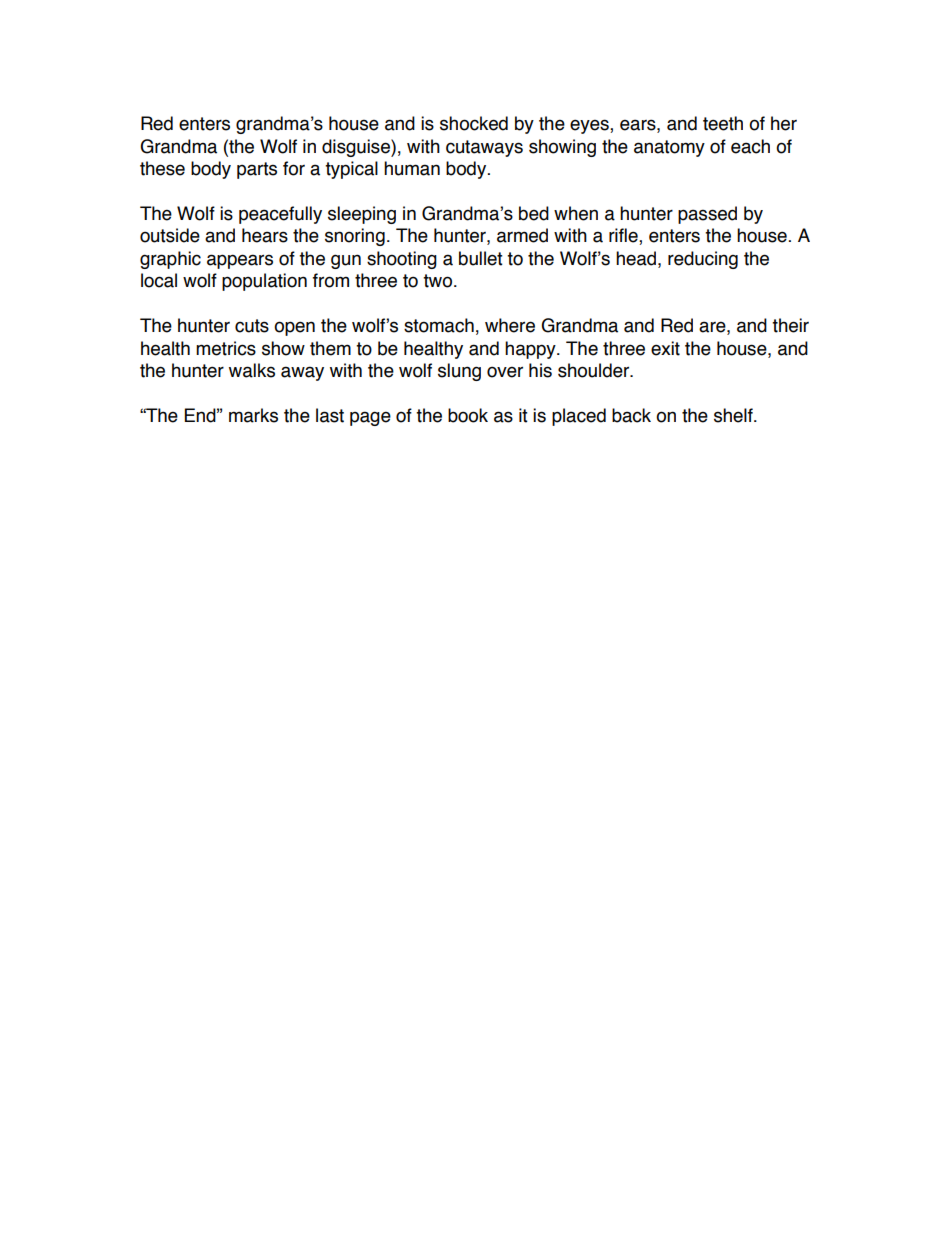 This image has width=952, height=1233. What do you see at coordinates (734, 415) in the image?
I see `shelf` at bounding box center [734, 415].
